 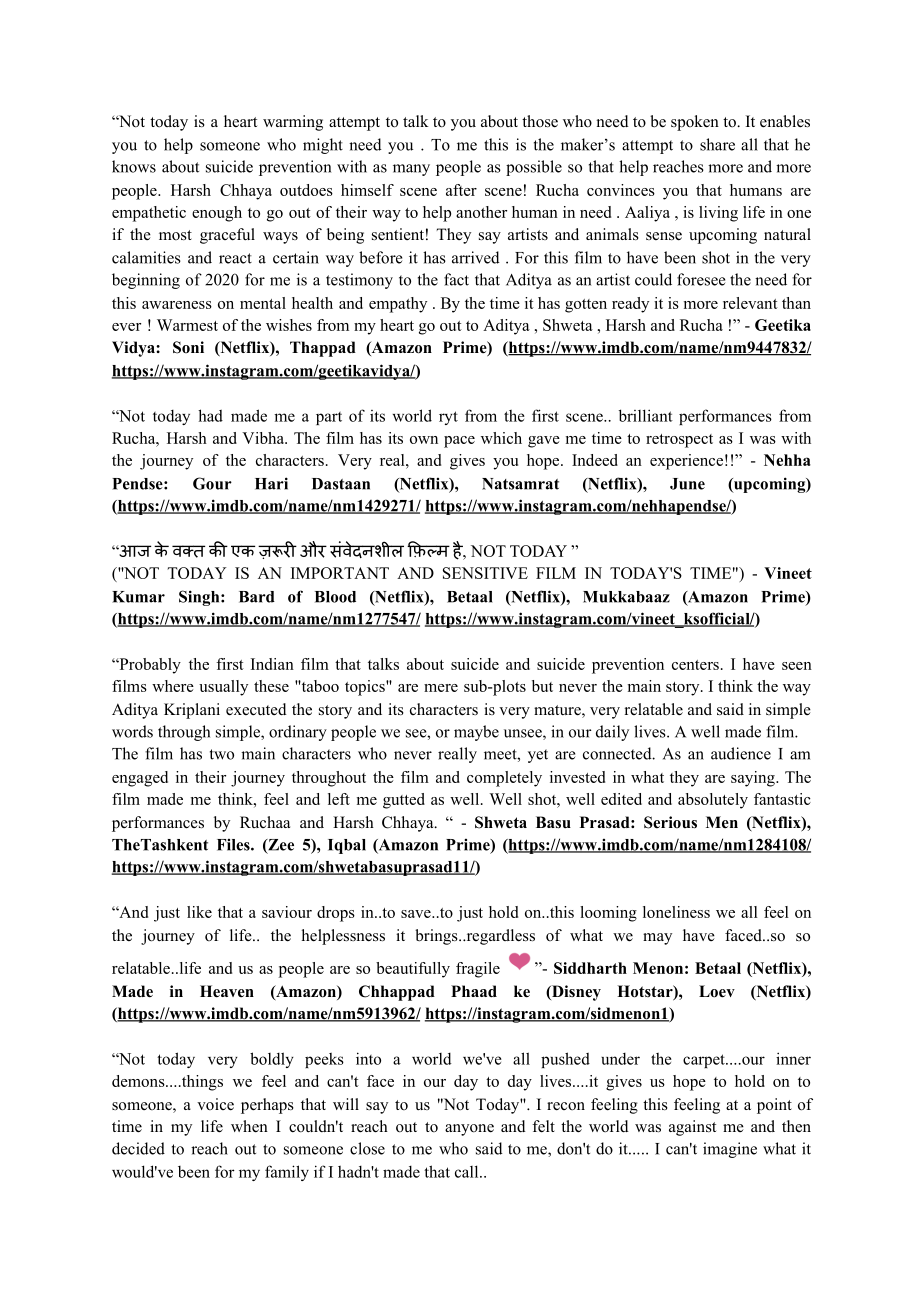 What do you see at coordinates (217, 214) in the page?
I see `enough` at bounding box center [217, 214].
